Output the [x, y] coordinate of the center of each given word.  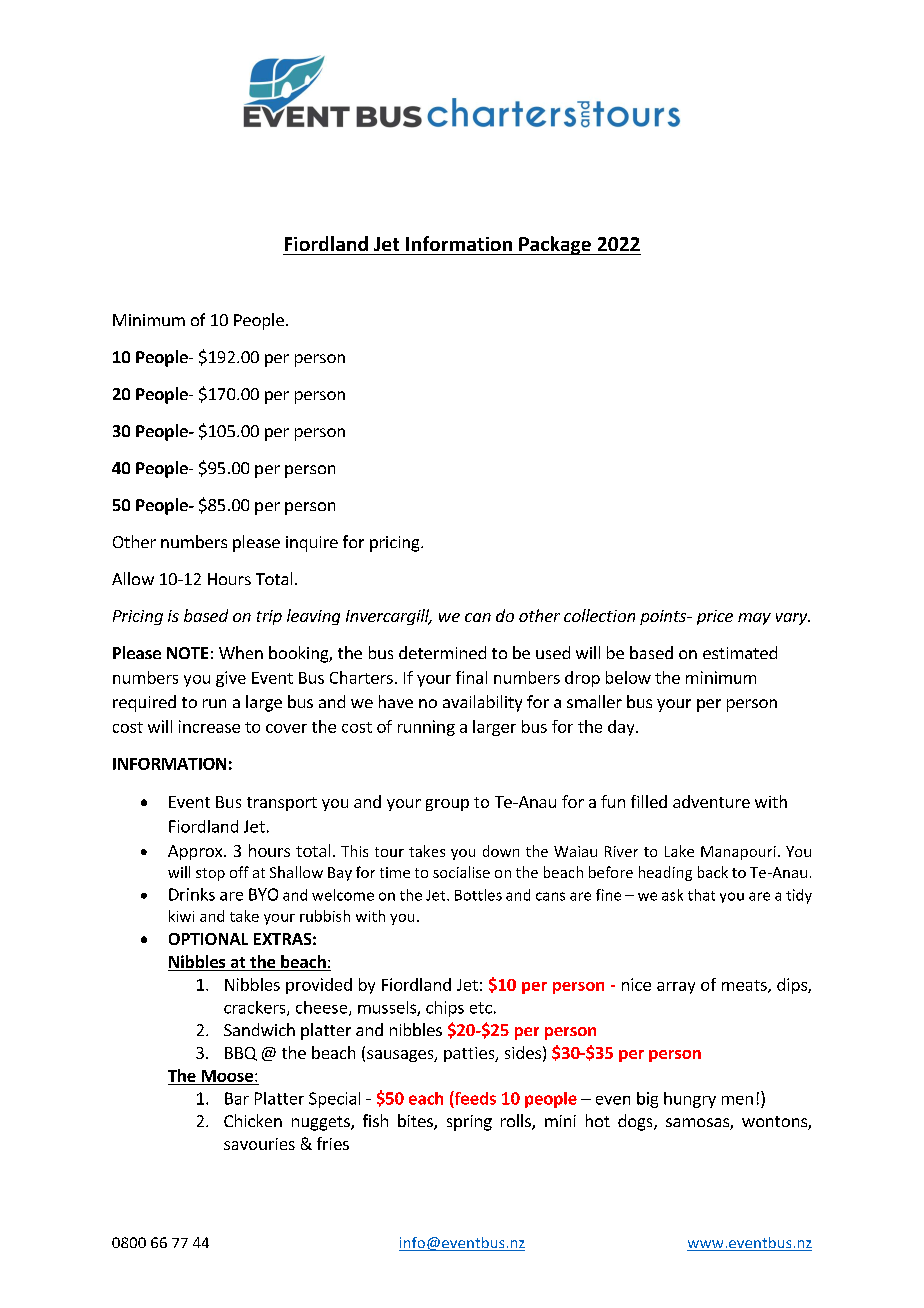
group [447, 805]
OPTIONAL [208, 939]
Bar [237, 1098]
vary [793, 619]
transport [282, 804]
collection [599, 615]
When [241, 652]
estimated [740, 652]
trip [269, 617]
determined [442, 652]
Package [555, 245]
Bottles [478, 895]
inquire [312, 544]
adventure [711, 801]
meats [745, 986]
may [754, 619]
